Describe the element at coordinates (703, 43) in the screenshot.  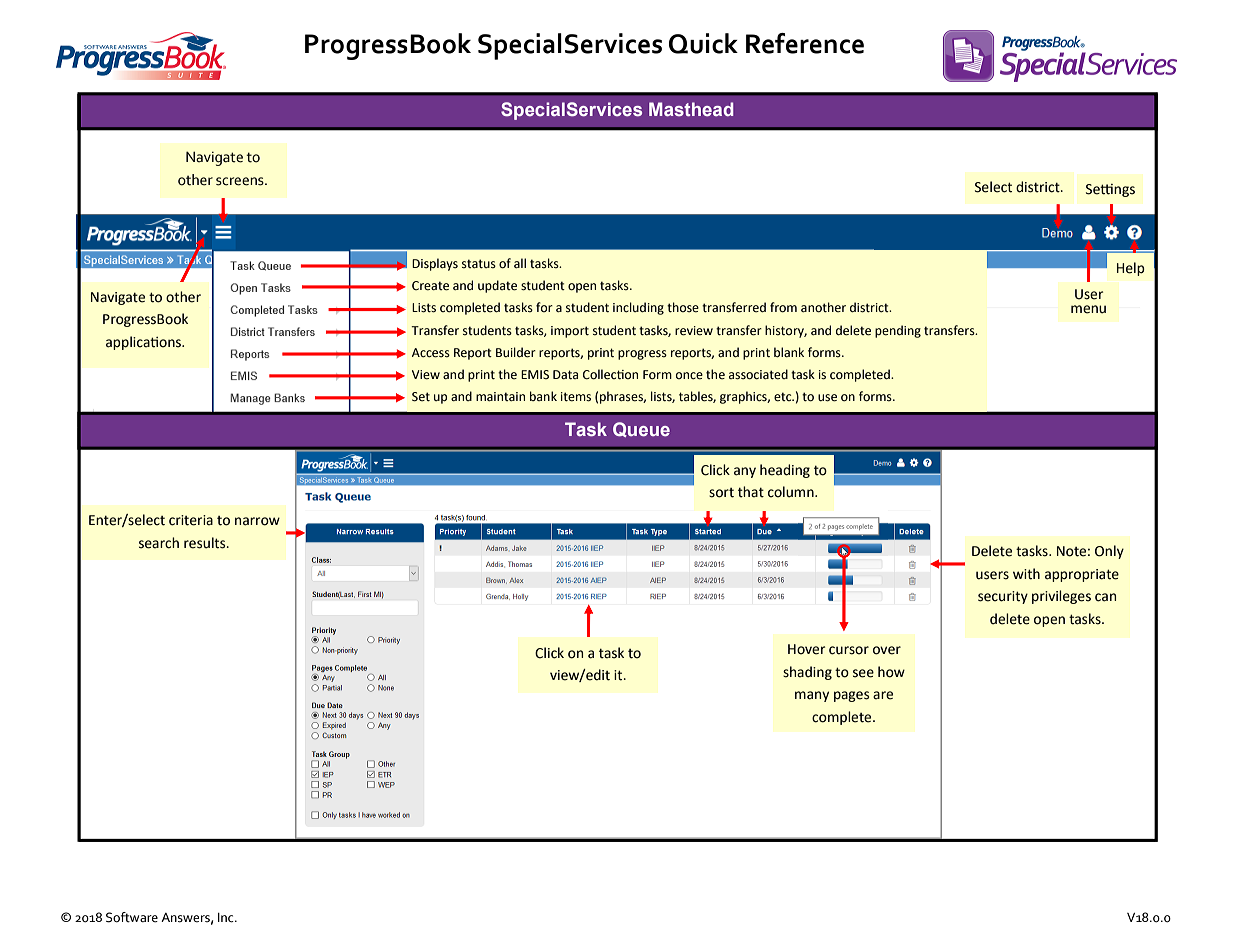
I see `Quick` at that location.
